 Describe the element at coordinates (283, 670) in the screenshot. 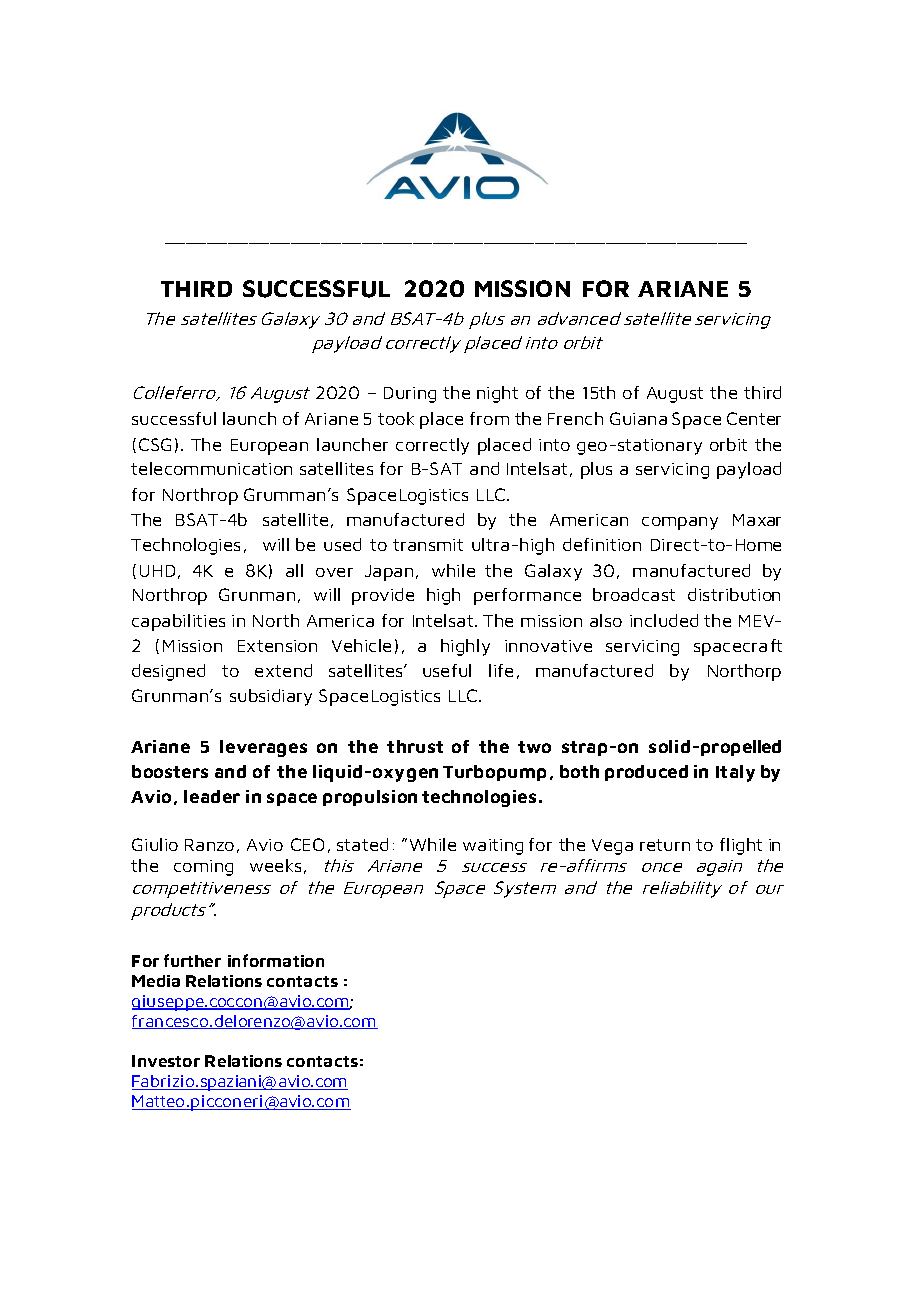

I see `extend` at that location.
